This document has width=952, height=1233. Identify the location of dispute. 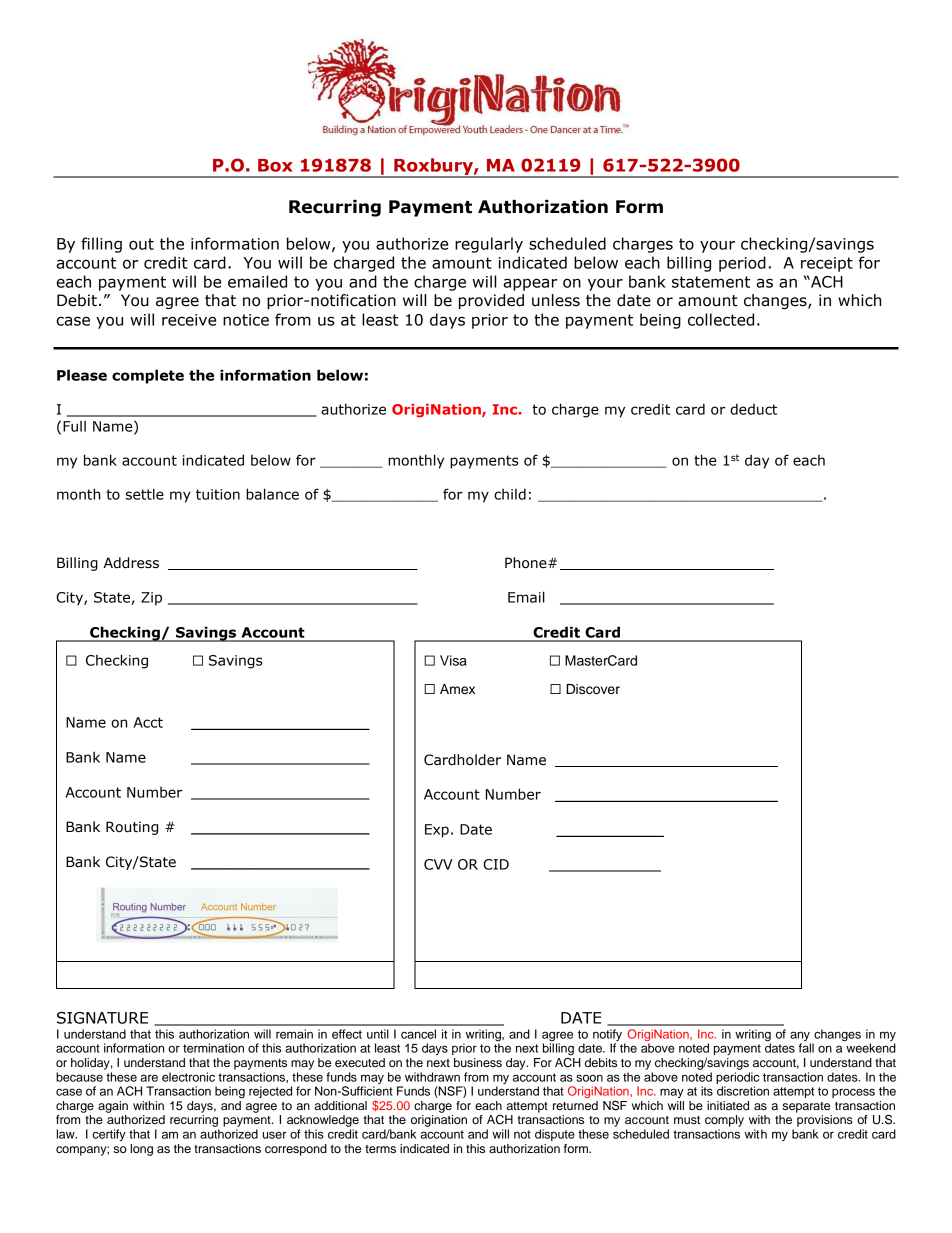
(555, 1135).
